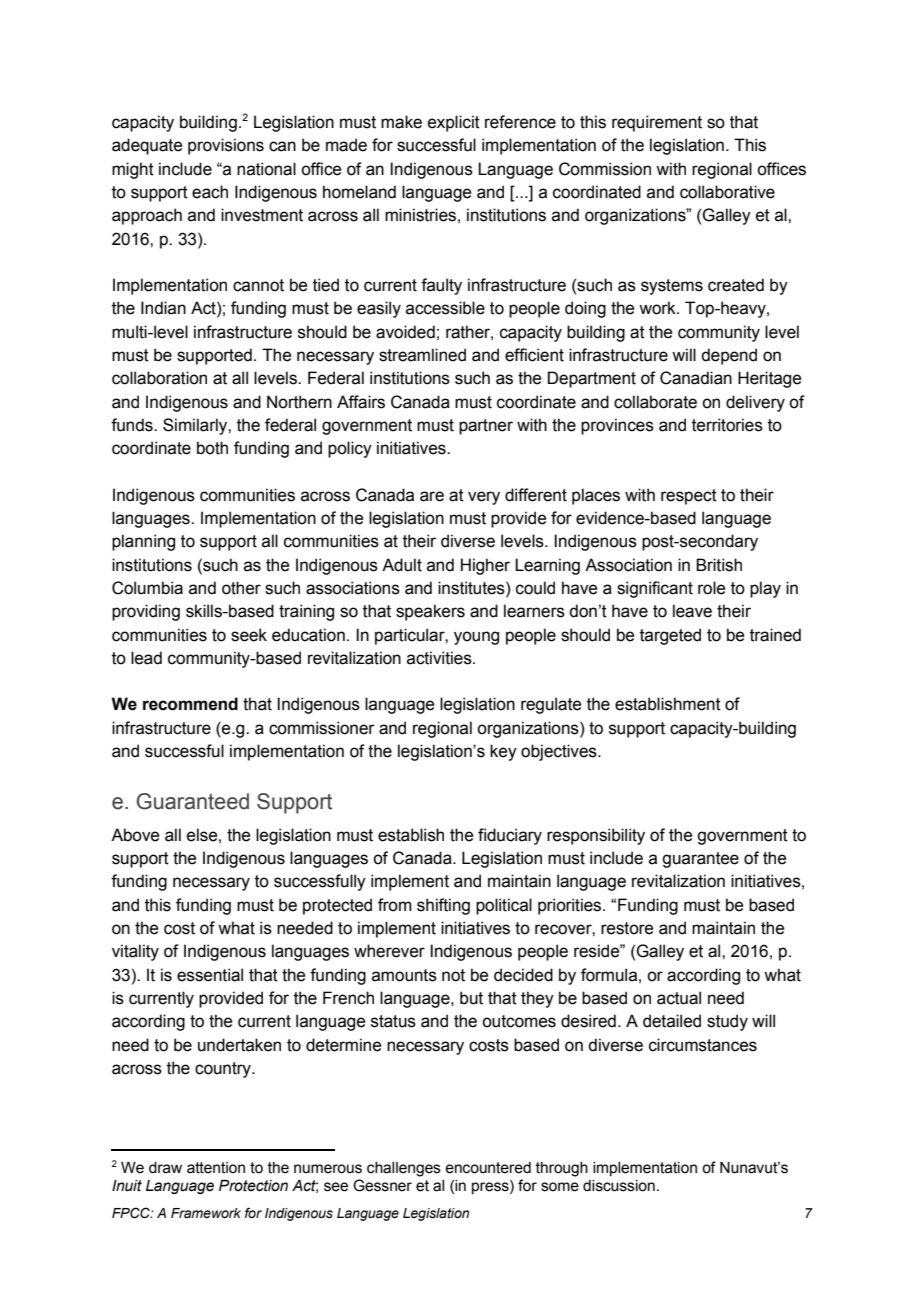 The height and width of the screenshot is (1308, 924). What do you see at coordinates (216, 1168) in the screenshot?
I see `attention` at bounding box center [216, 1168].
